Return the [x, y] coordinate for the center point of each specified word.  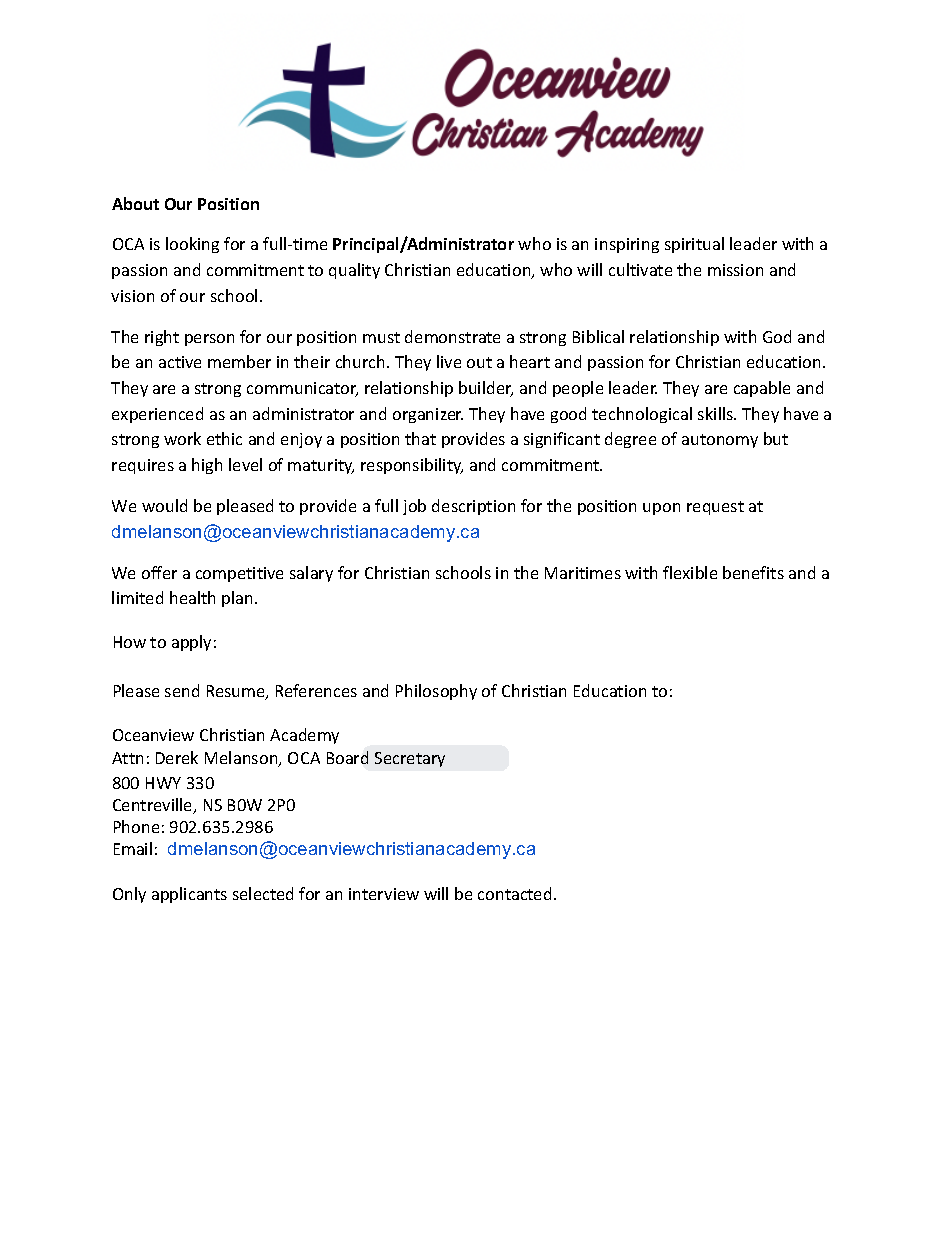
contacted [514, 893]
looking [192, 245]
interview [384, 894]
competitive [239, 574]
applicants [189, 895]
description [473, 507]
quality [354, 271]
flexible [690, 572]
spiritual [694, 245]
